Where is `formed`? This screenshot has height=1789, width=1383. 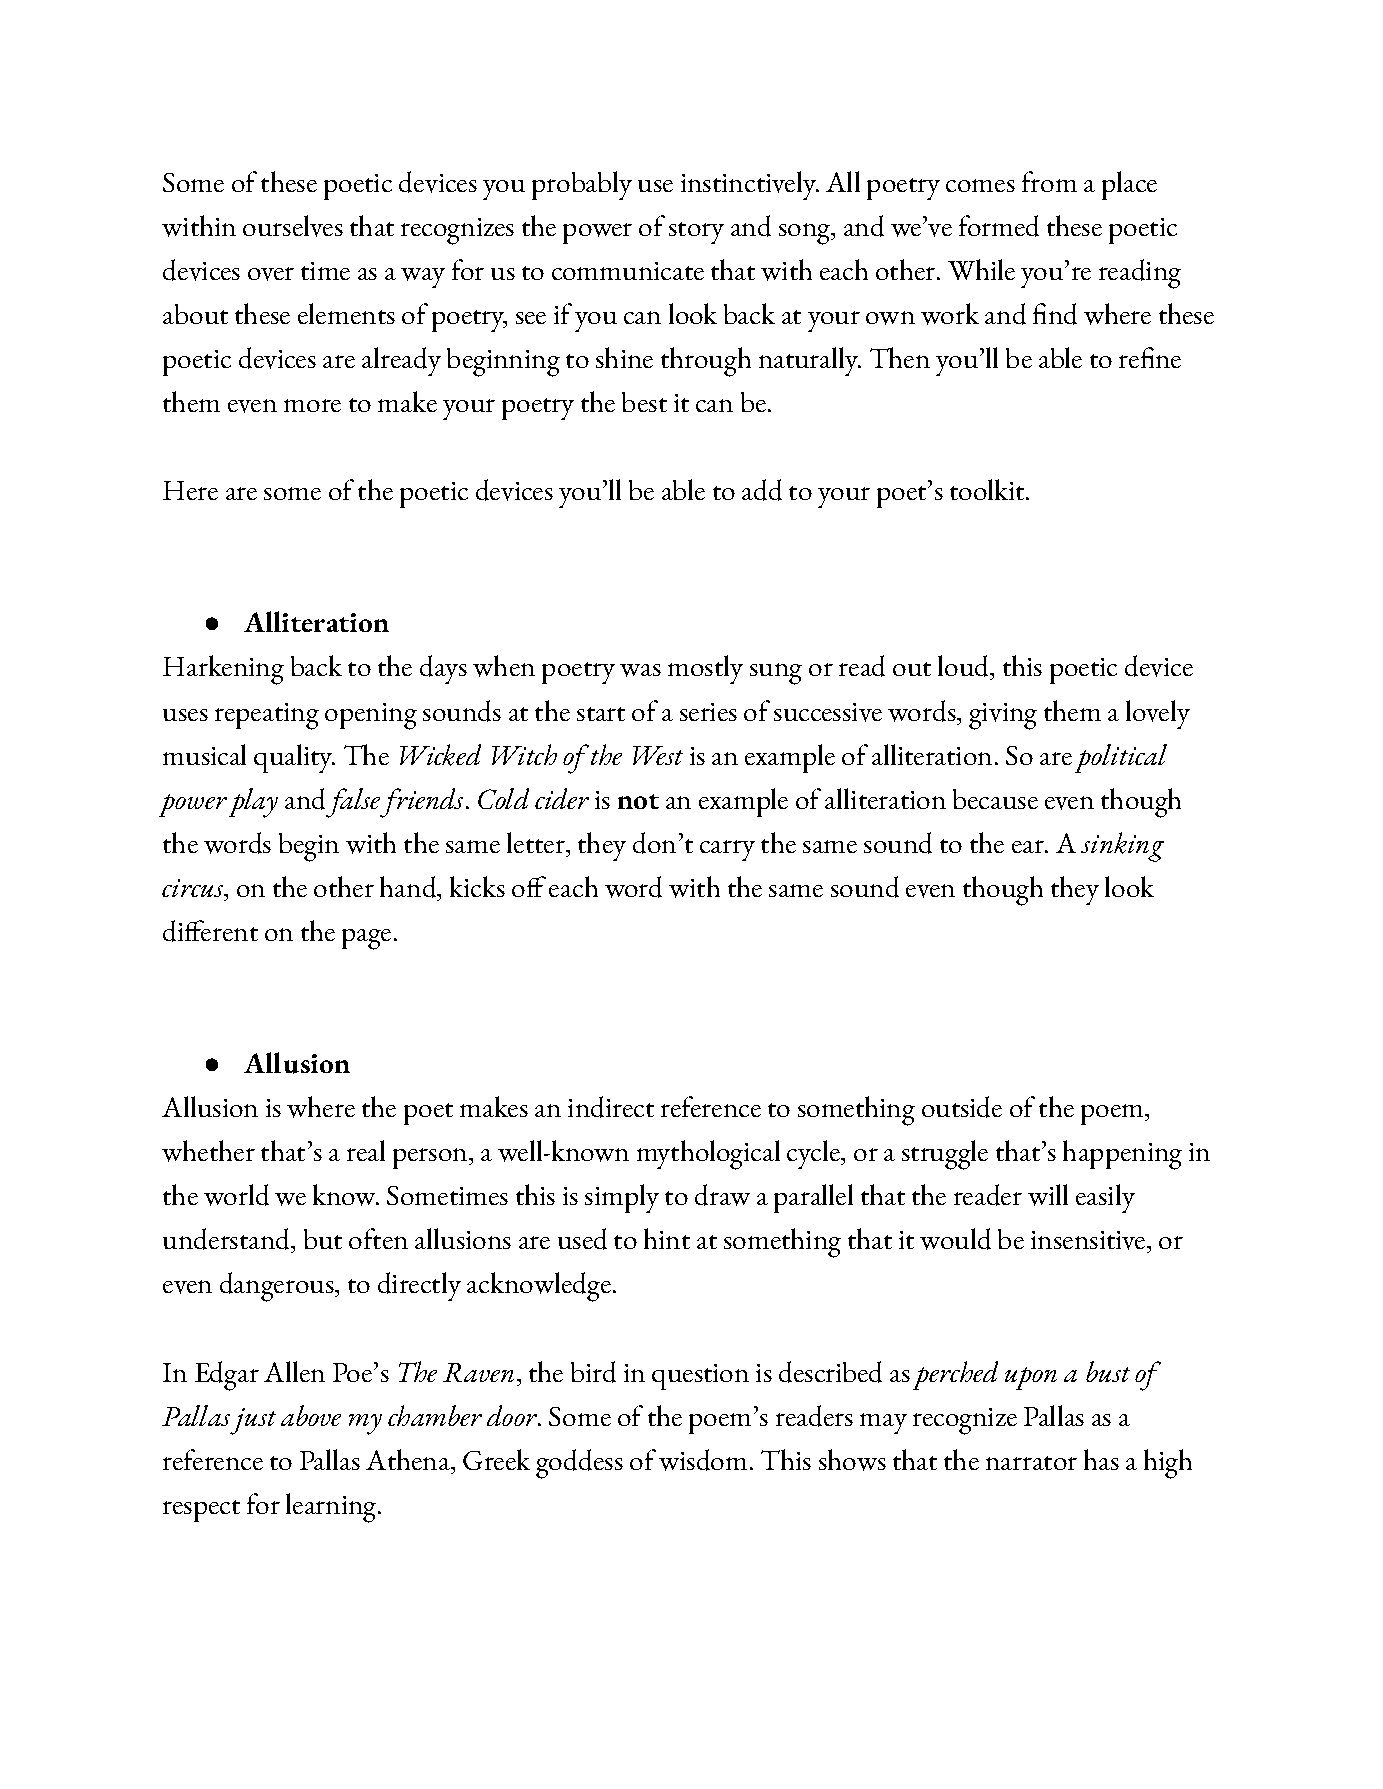 formed is located at coordinates (999, 226).
